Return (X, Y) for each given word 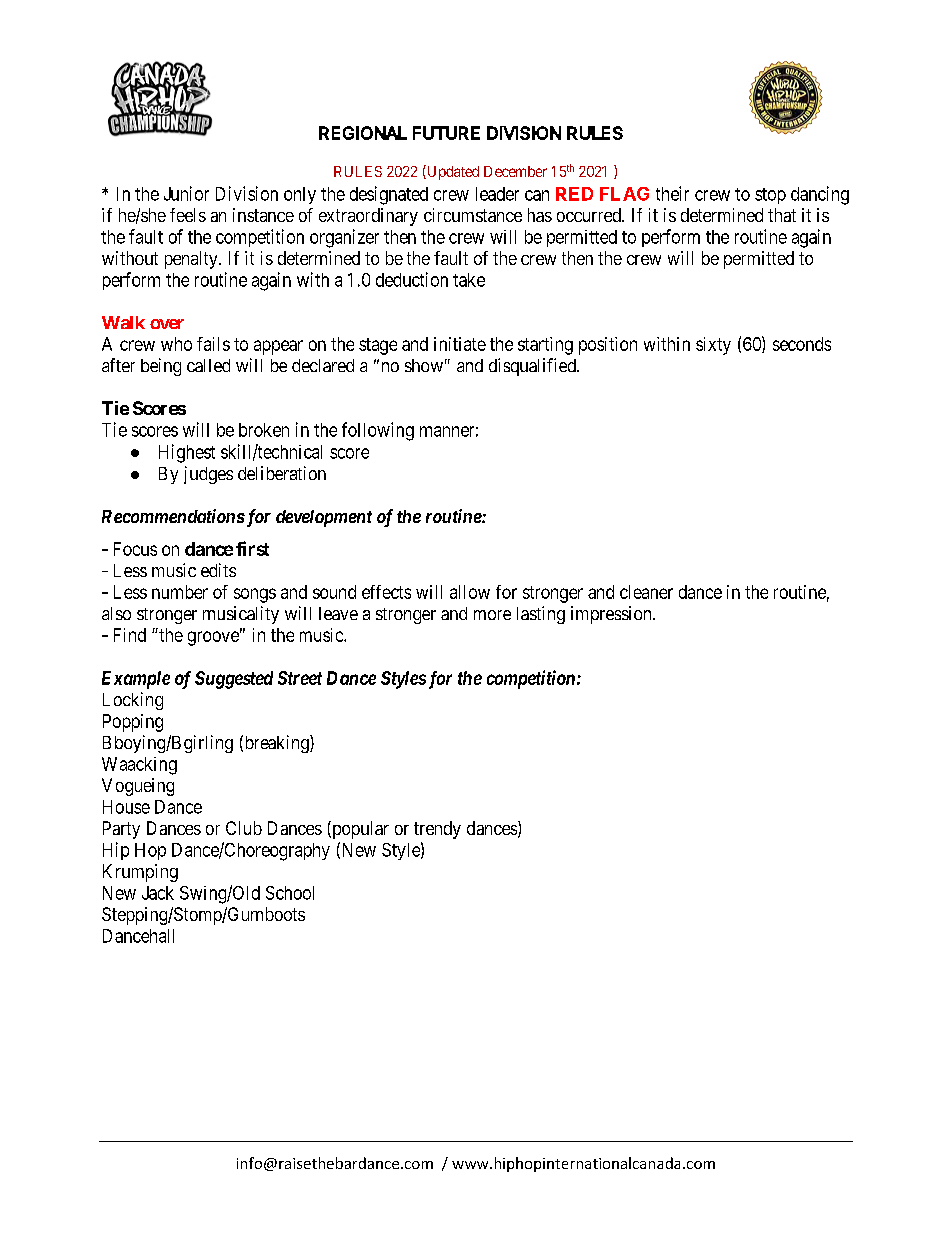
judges (208, 475)
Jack (158, 893)
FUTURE (446, 133)
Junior (186, 193)
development (324, 518)
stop (770, 196)
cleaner (646, 592)
